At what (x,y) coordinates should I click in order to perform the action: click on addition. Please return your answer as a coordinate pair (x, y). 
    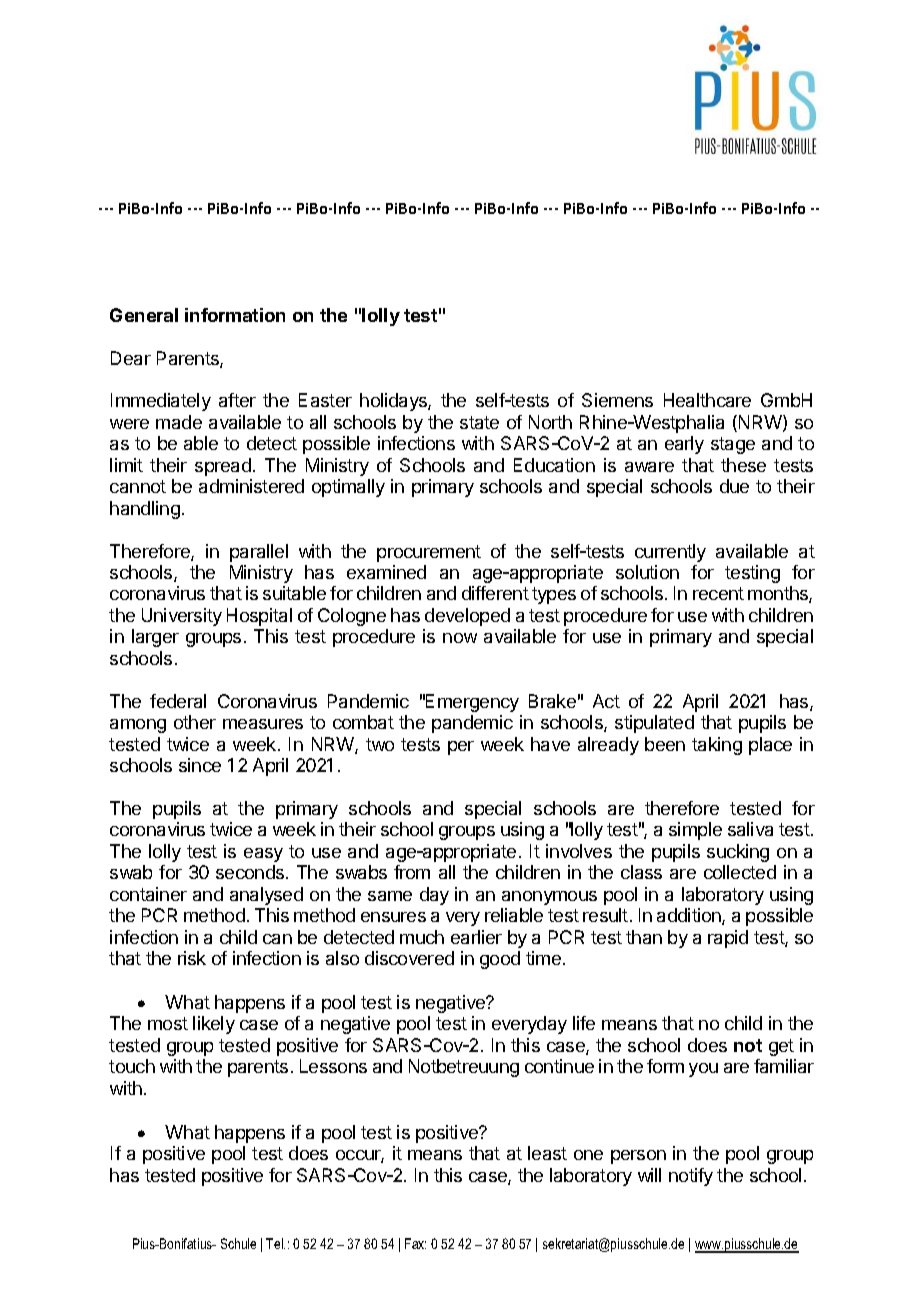
    Looking at the image, I should click on (690, 916).
